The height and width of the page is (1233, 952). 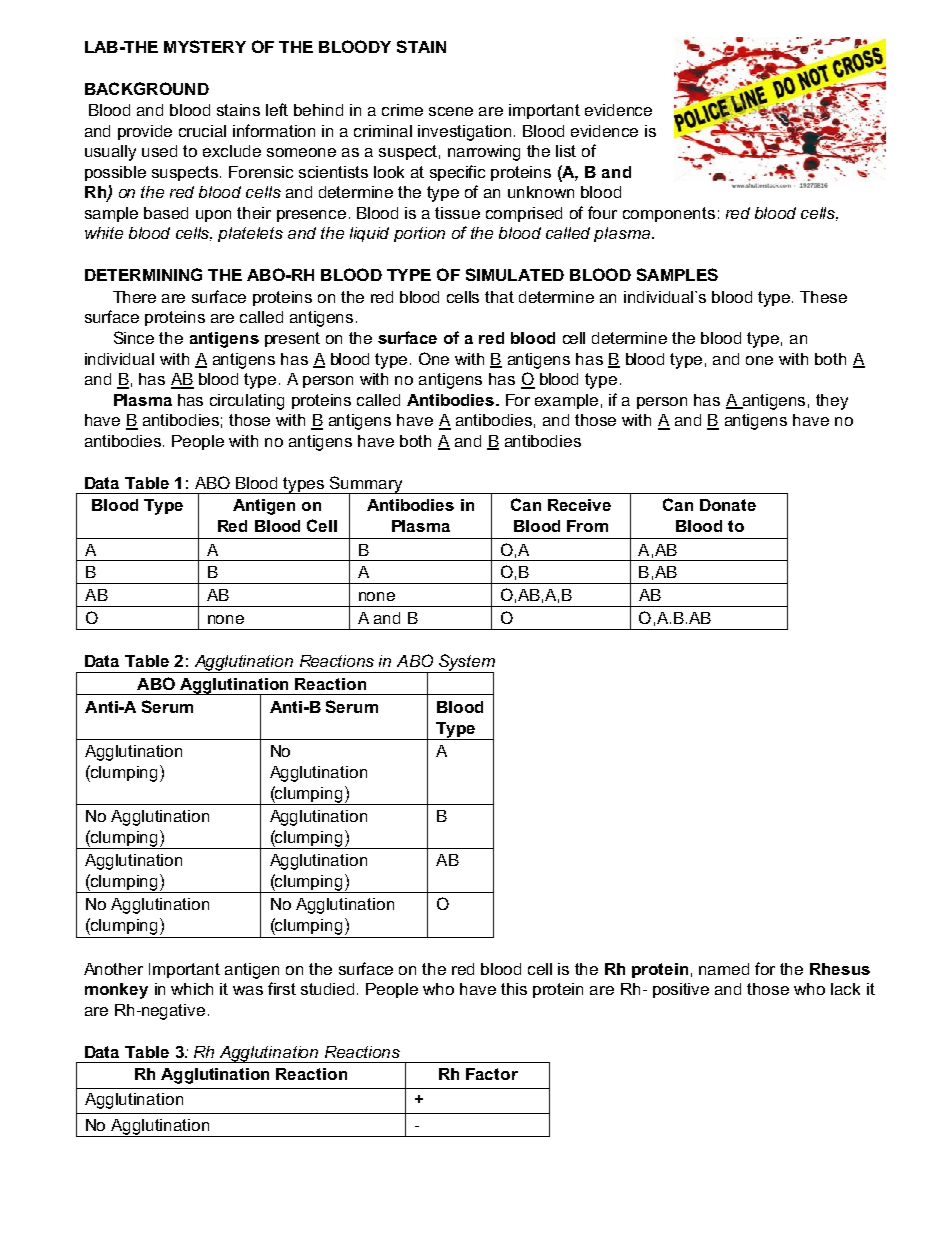 I want to click on Since, so click(x=134, y=337).
